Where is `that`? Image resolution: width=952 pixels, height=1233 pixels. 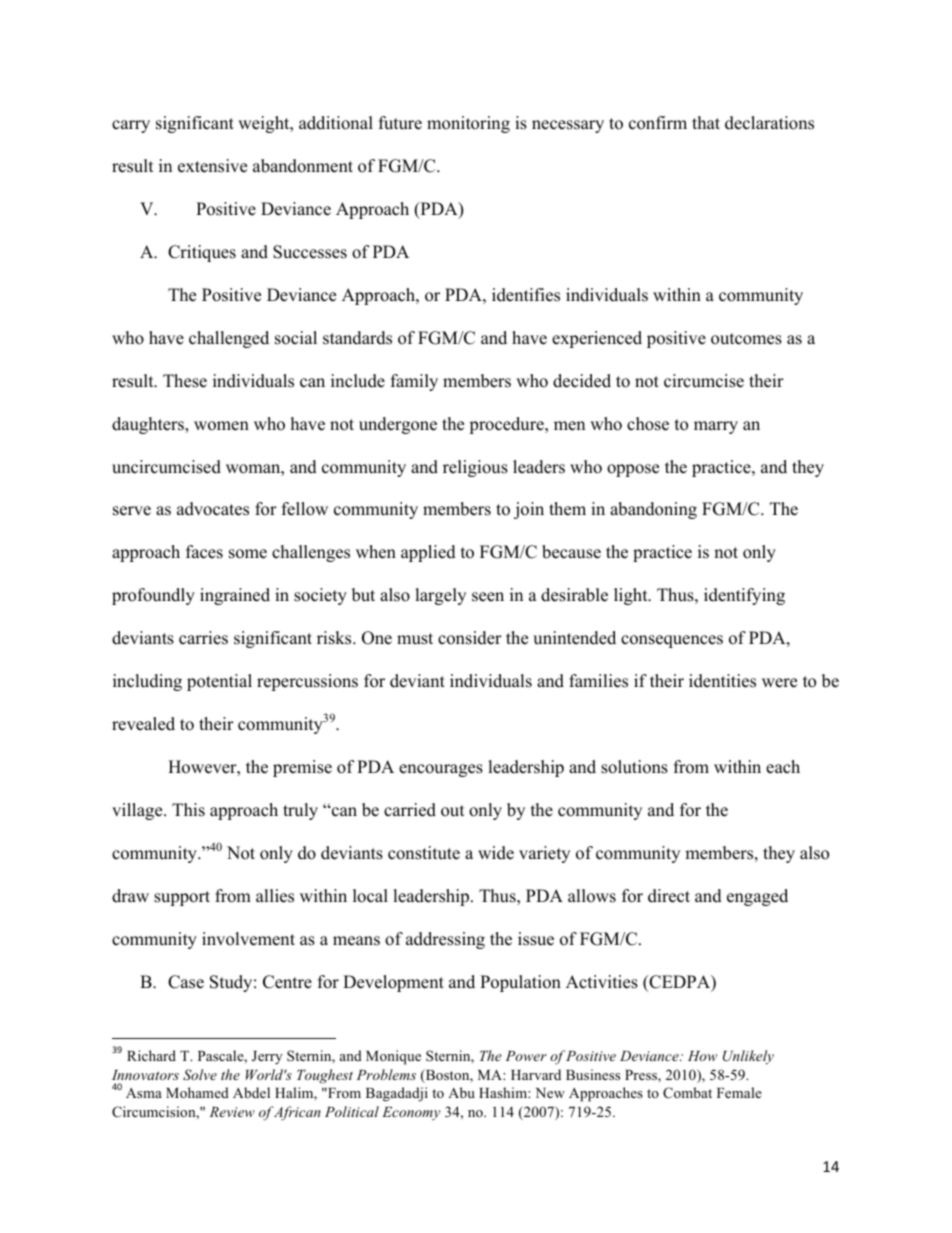 that is located at coordinates (706, 122).
